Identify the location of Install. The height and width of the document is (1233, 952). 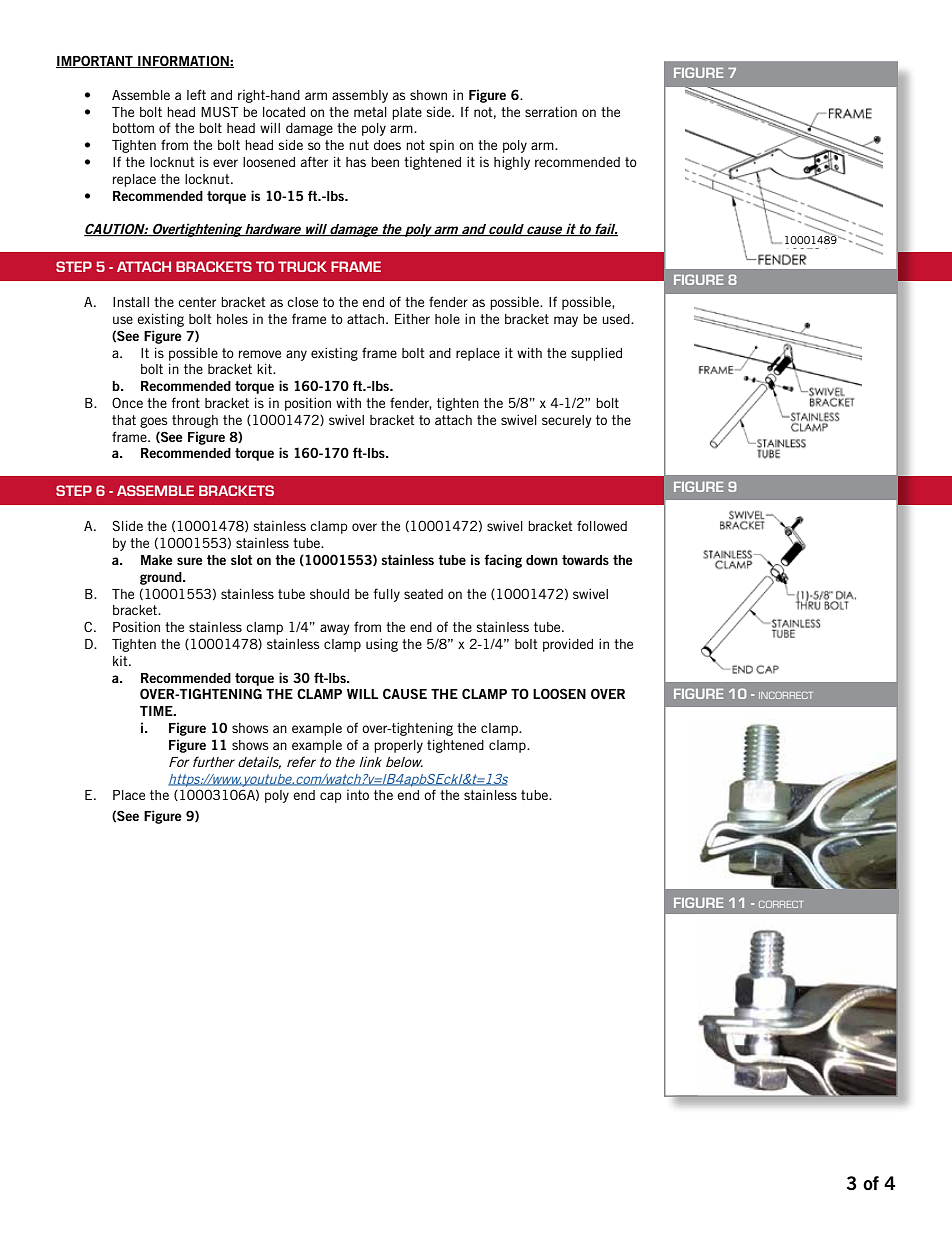
(131, 302).
